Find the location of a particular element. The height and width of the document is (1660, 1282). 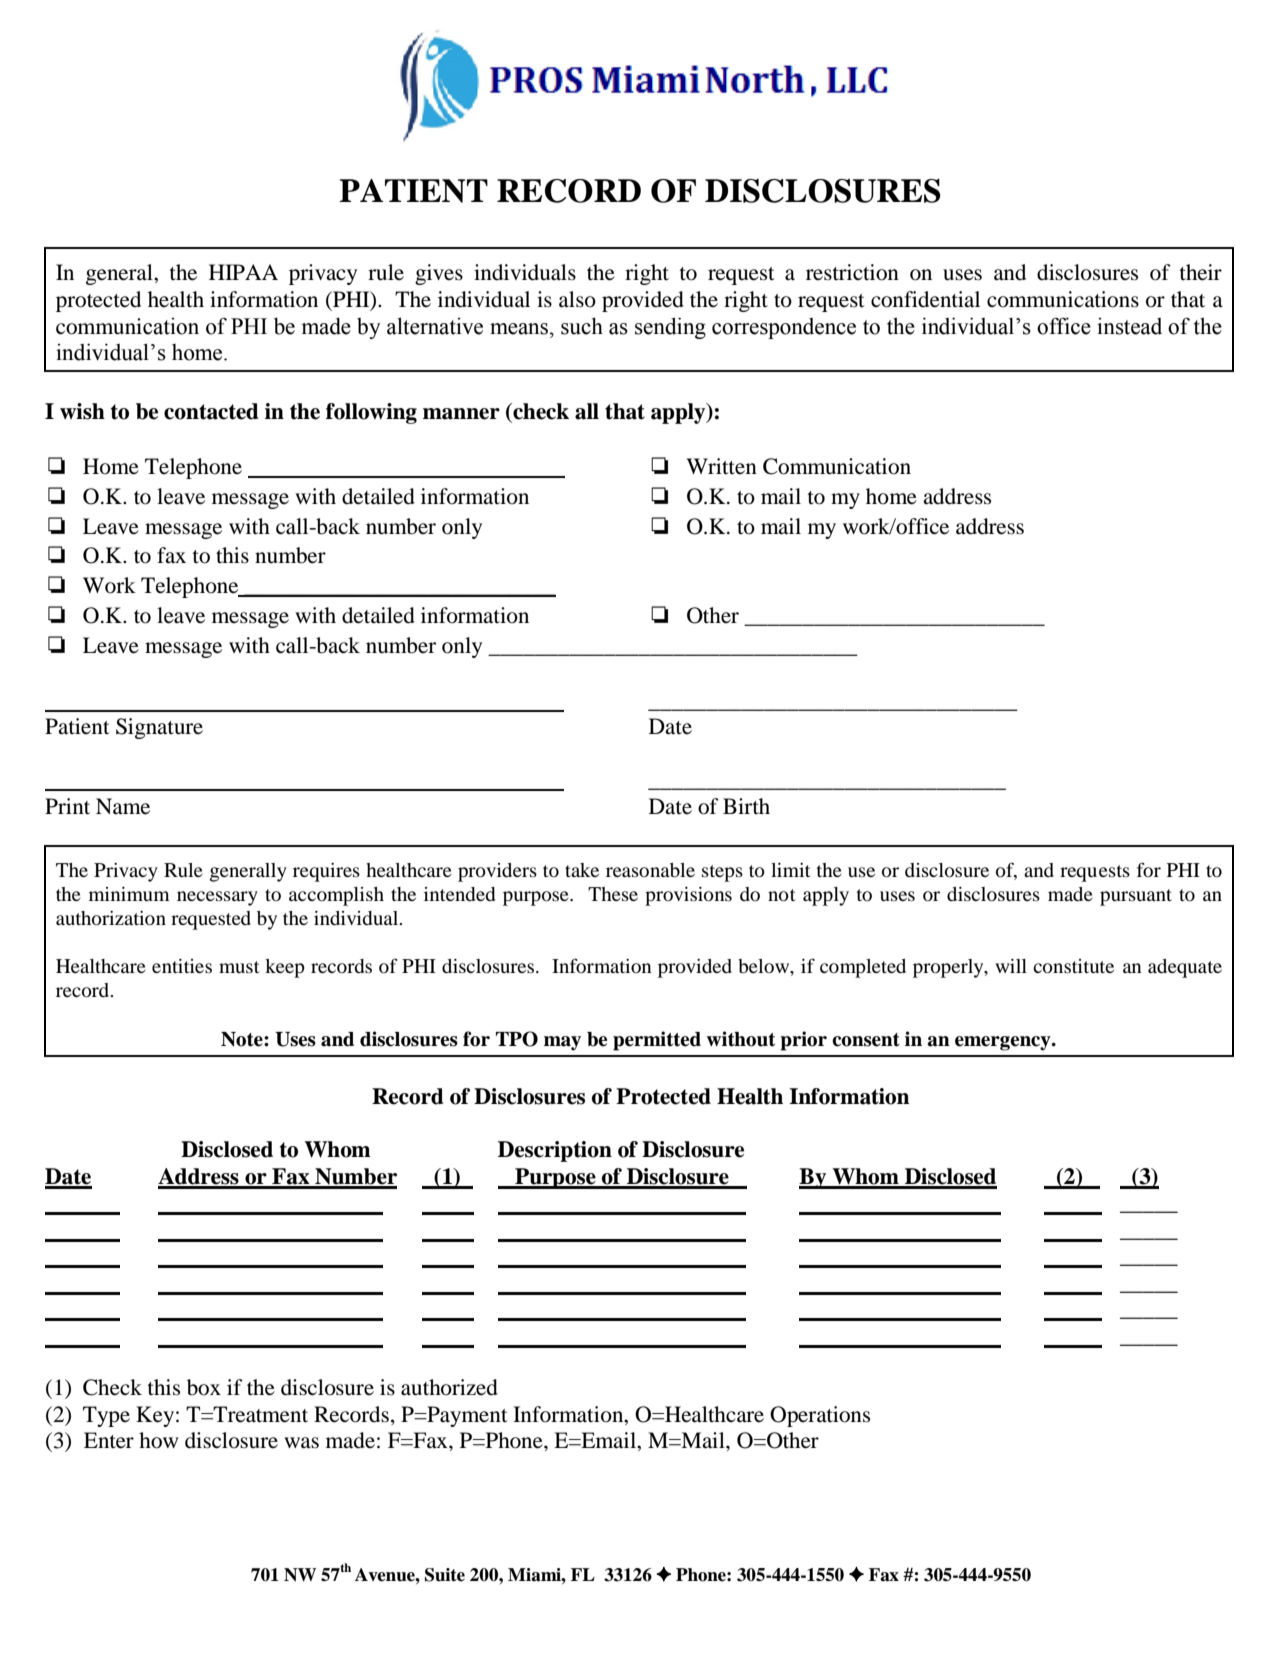

Operations is located at coordinates (820, 1416).
